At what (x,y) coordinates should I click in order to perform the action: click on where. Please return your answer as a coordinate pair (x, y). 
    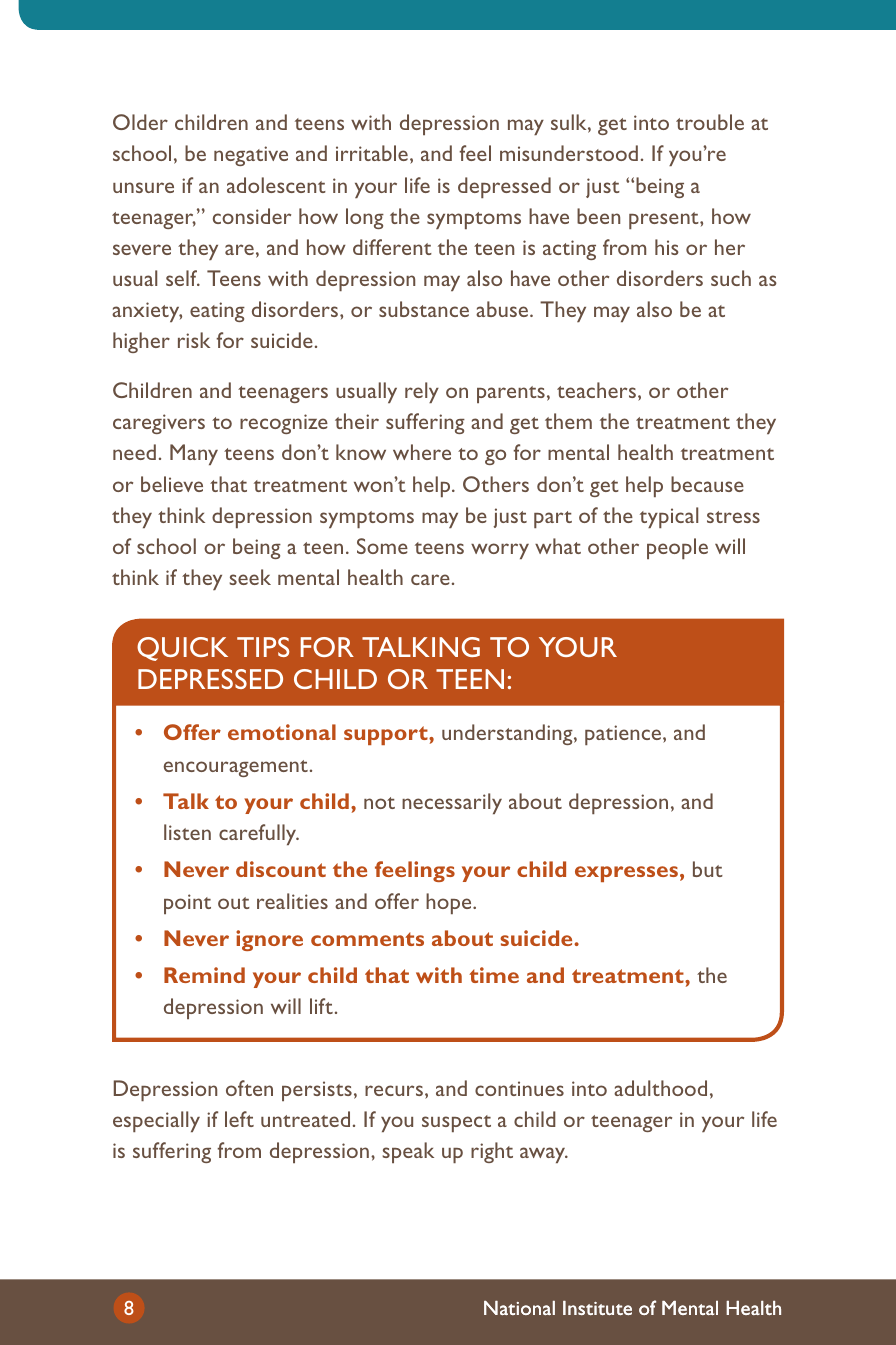
    Looking at the image, I should click on (422, 452).
